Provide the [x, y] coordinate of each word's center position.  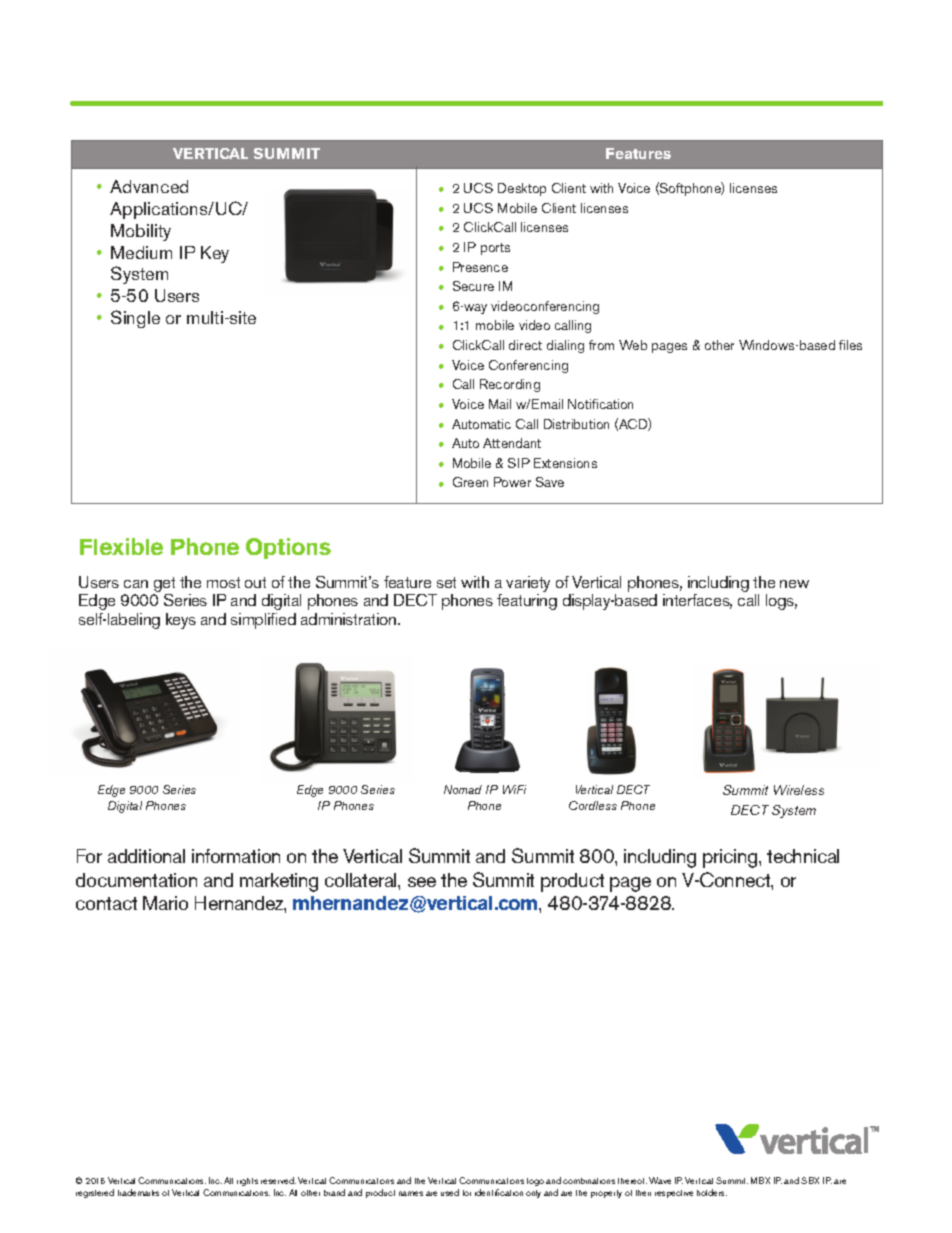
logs [781, 602]
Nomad [463, 789]
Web [633, 345]
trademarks [138, 1192]
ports [495, 249]
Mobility [141, 232]
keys [181, 621]
